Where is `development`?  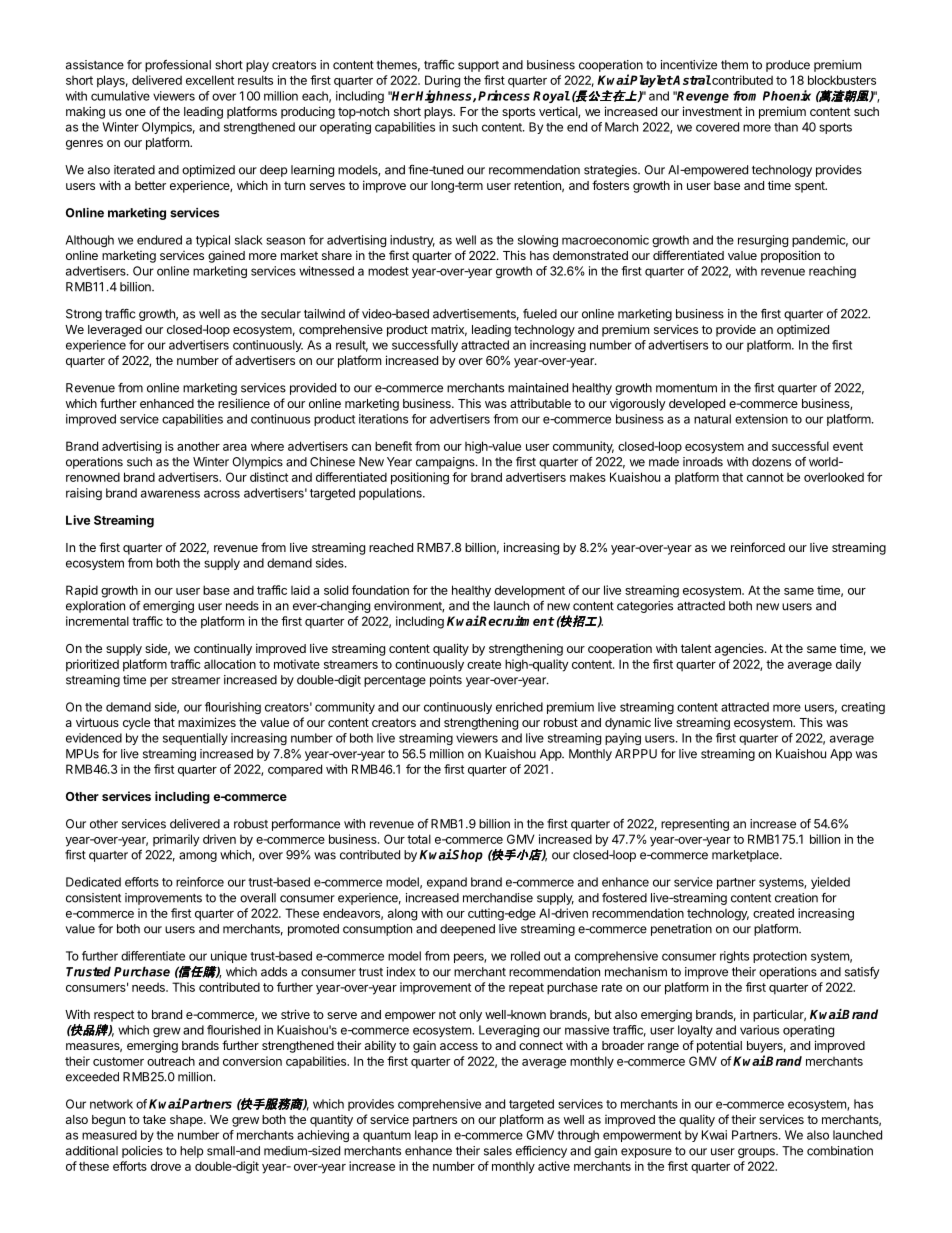
development is located at coordinates (530, 591).
